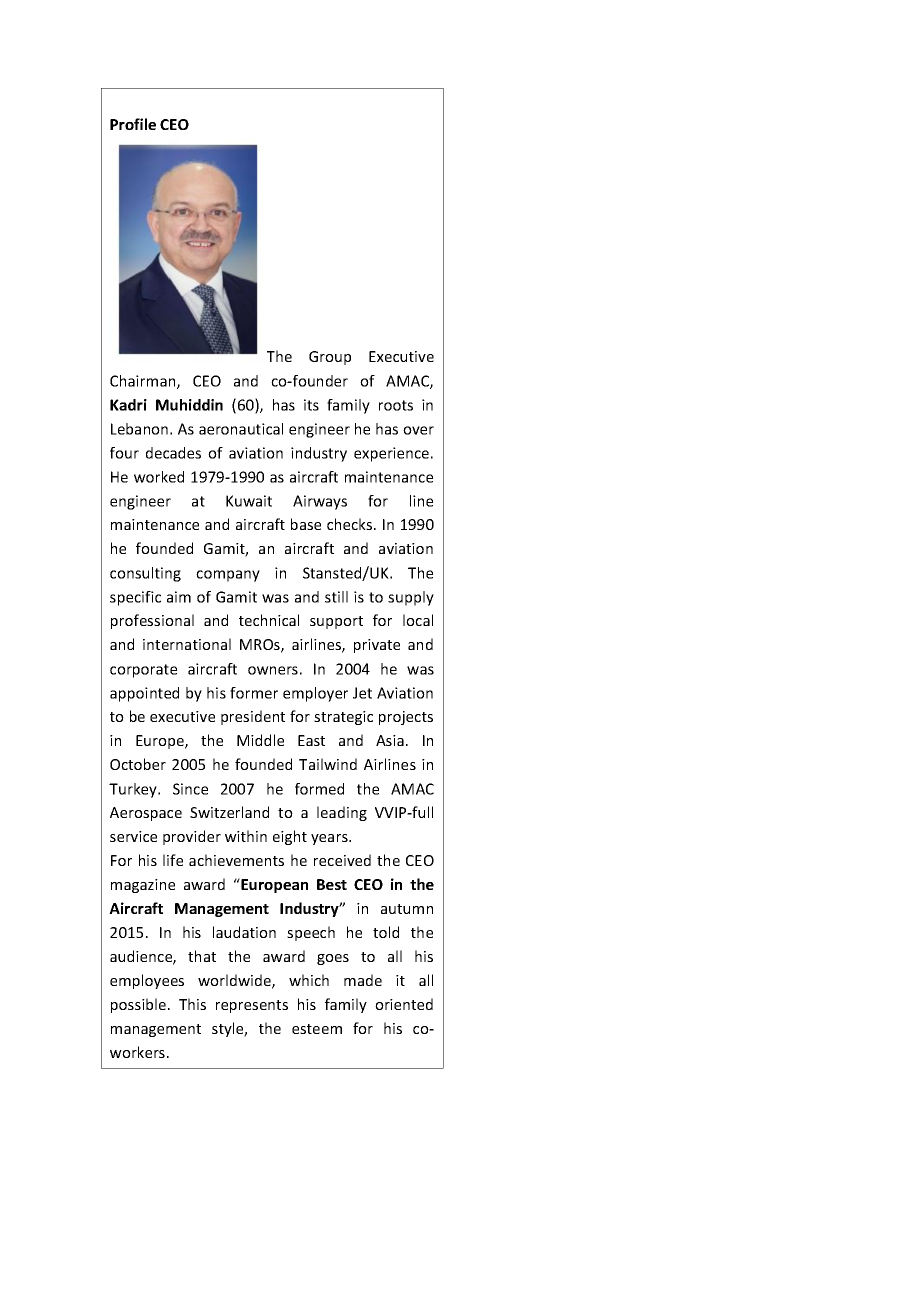 The height and width of the image is (1307, 924). Describe the element at coordinates (145, 574) in the image. I see `consulting` at that location.
